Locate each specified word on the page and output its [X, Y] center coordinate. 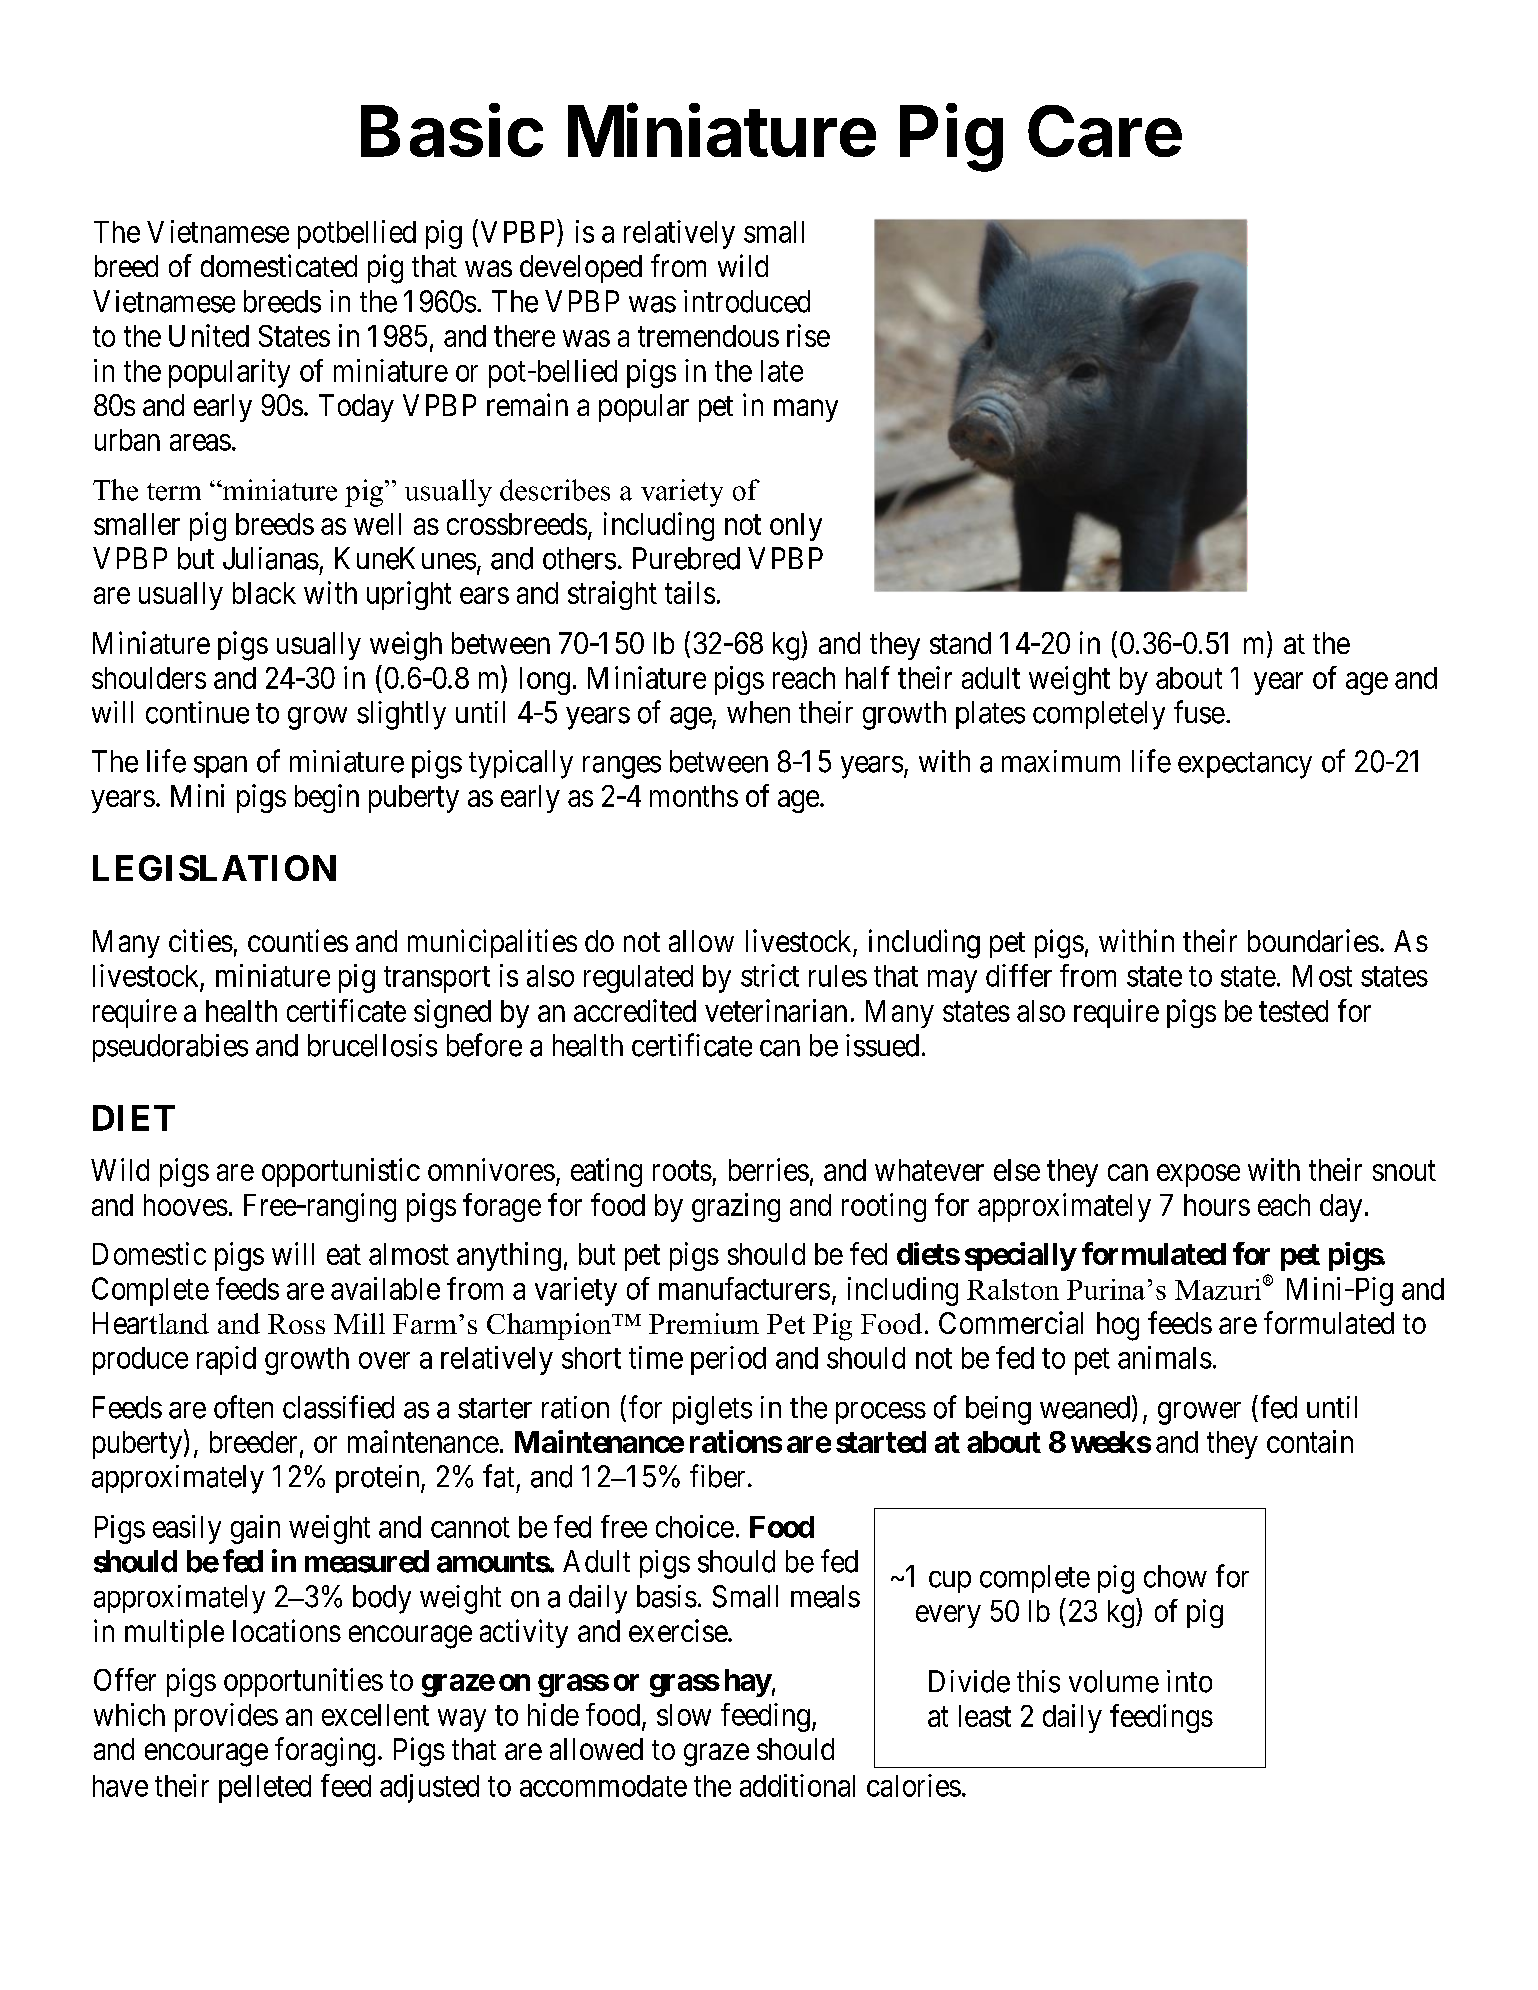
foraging [325, 1752]
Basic [452, 130]
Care [1105, 131]
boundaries [1313, 940]
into [1189, 1681]
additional [797, 1785]
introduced [747, 301]
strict [770, 975]
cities [201, 940]
